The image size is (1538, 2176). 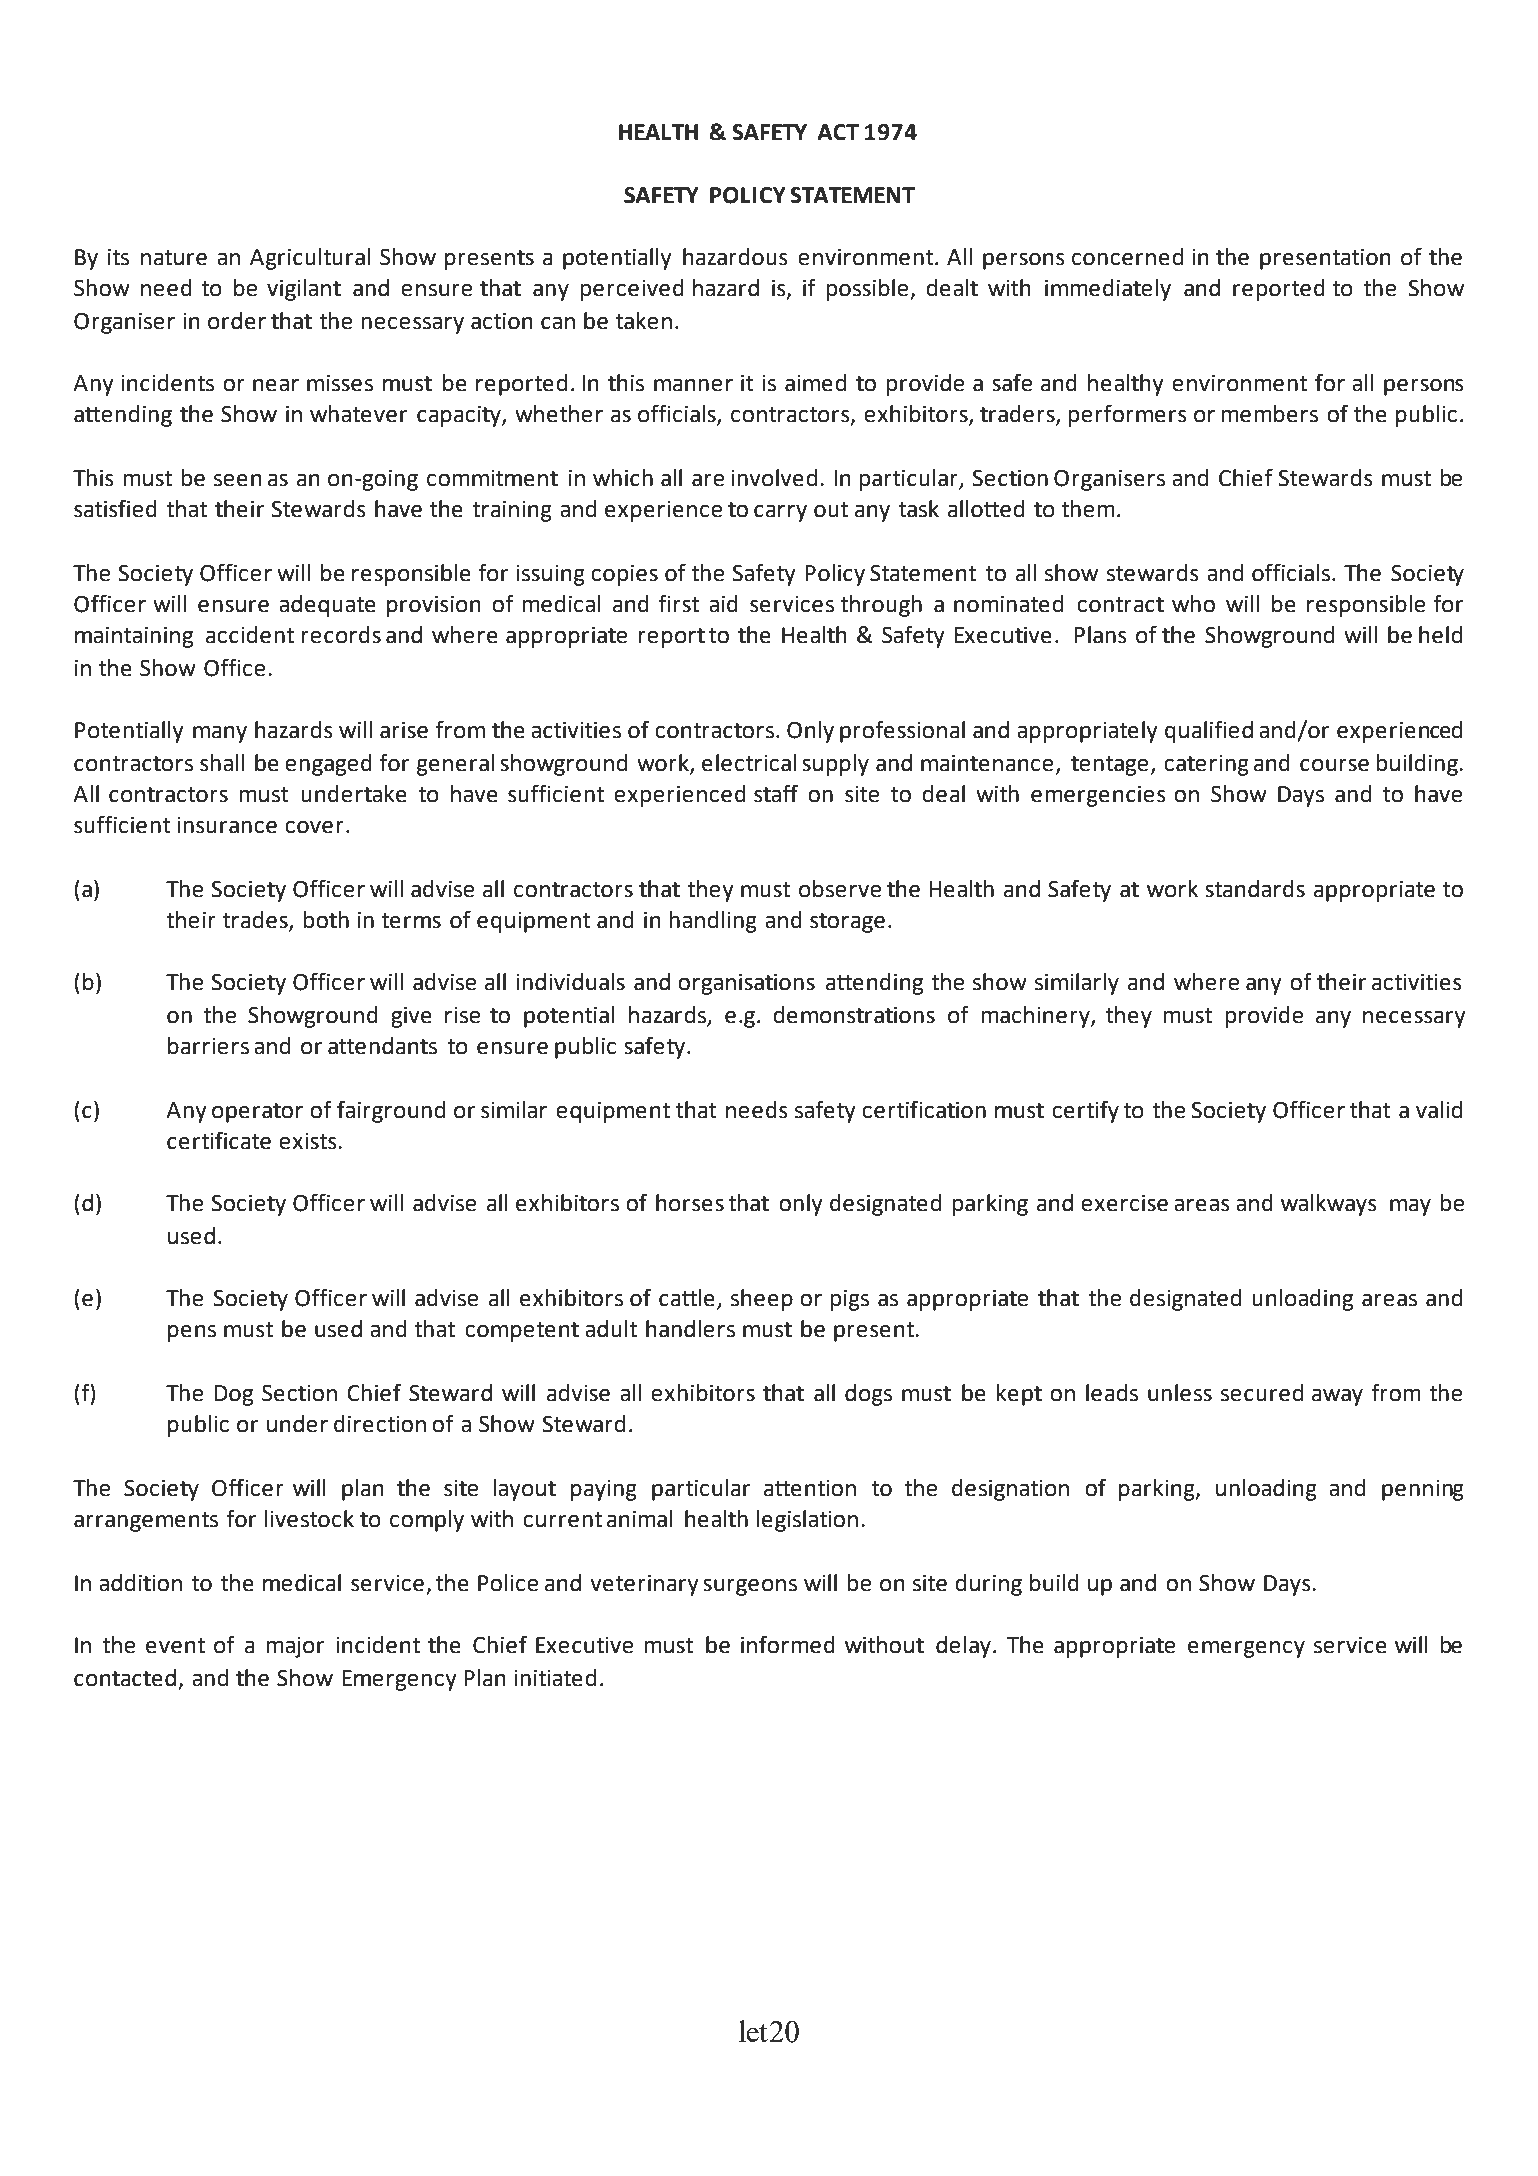 I want to click on penning, so click(x=1423, y=1490).
